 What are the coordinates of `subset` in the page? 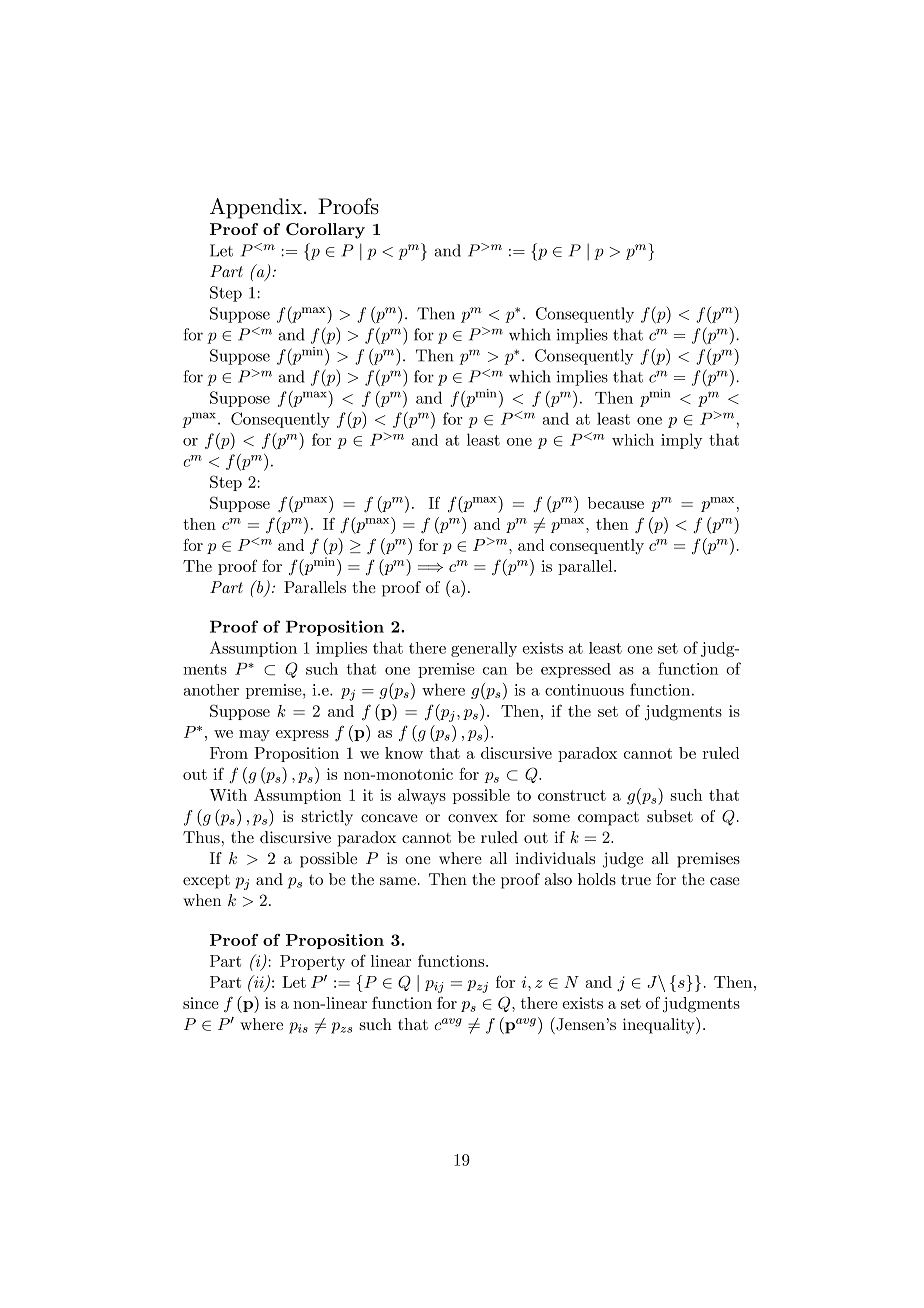 It's located at (670, 816).
